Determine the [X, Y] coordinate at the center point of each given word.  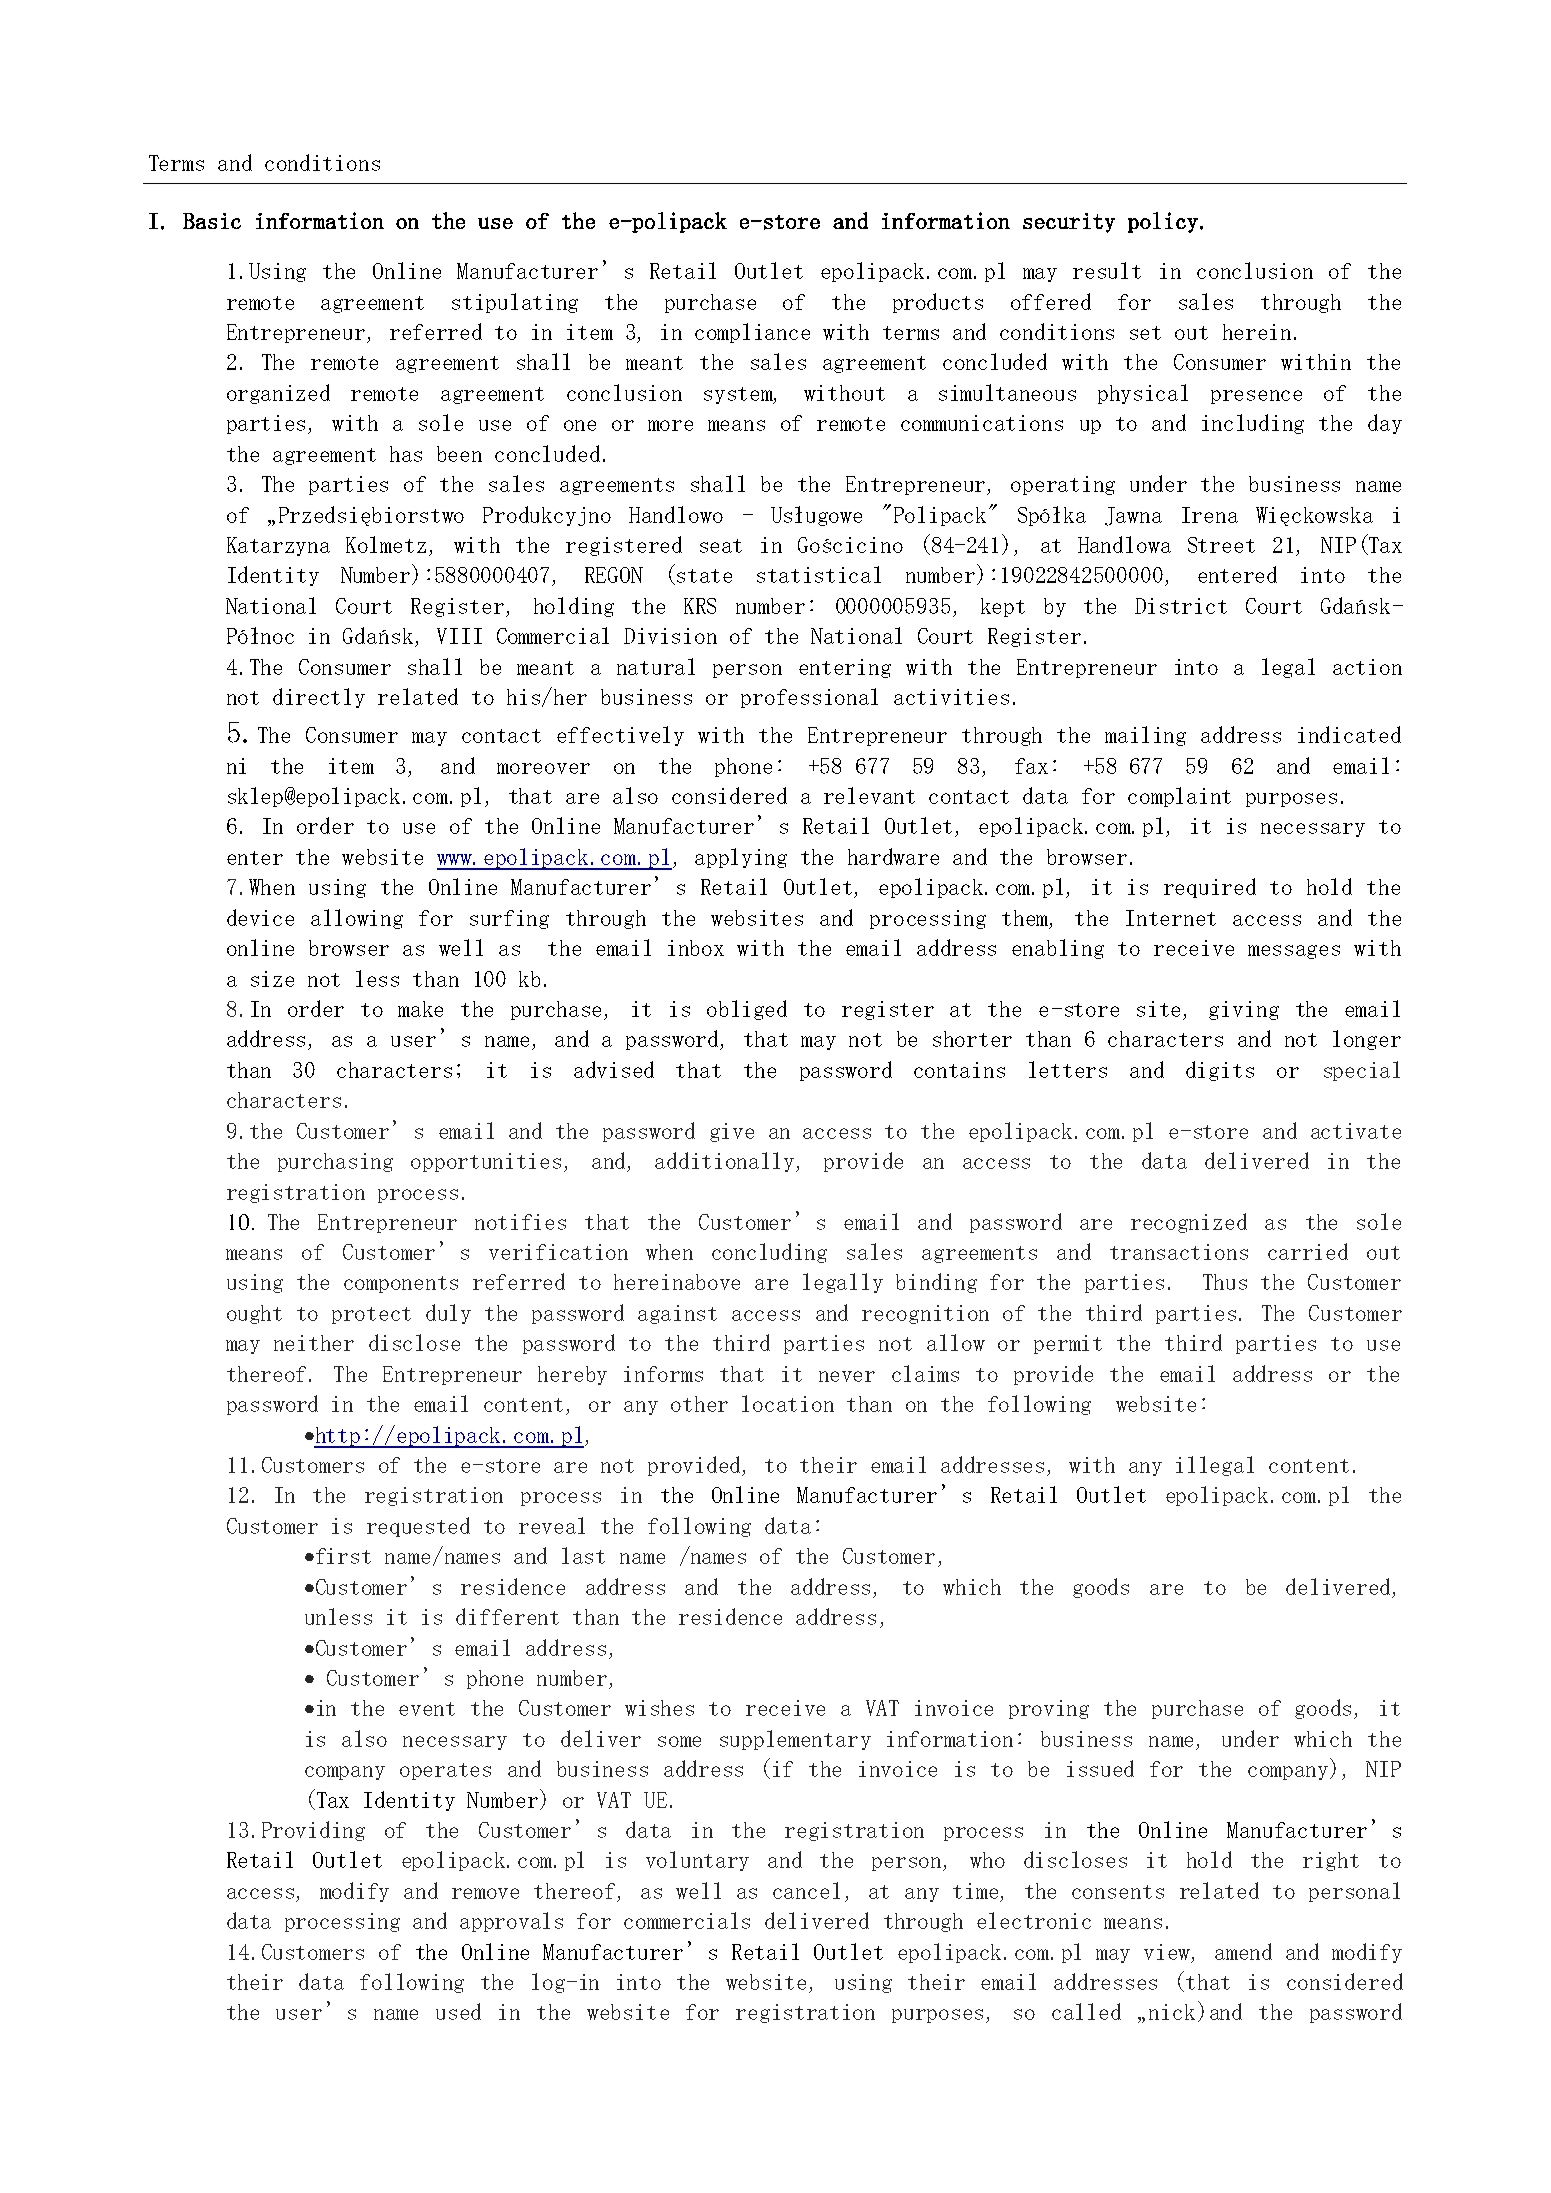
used [458, 2011]
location [788, 1403]
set [1145, 333]
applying [741, 858]
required [1210, 888]
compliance [752, 333]
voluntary [697, 1861]
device [260, 917]
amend [1243, 1951]
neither [314, 1343]
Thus [1225, 1282]
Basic [212, 221]
